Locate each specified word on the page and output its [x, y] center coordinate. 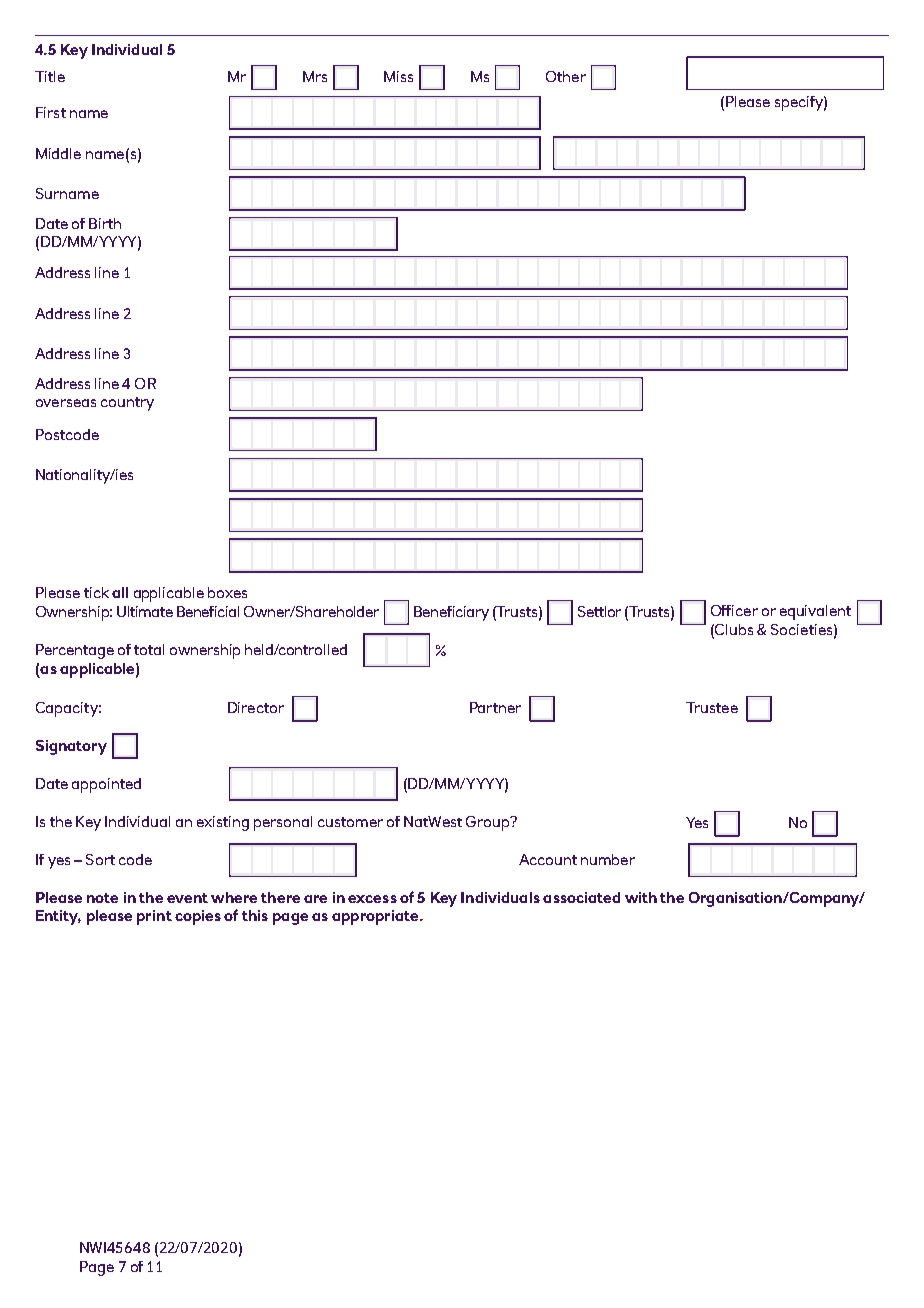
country [127, 404]
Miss [398, 76]
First [51, 112]
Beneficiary [451, 613]
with [641, 897]
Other [566, 76]
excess [372, 899]
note [102, 898]
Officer [734, 610]
